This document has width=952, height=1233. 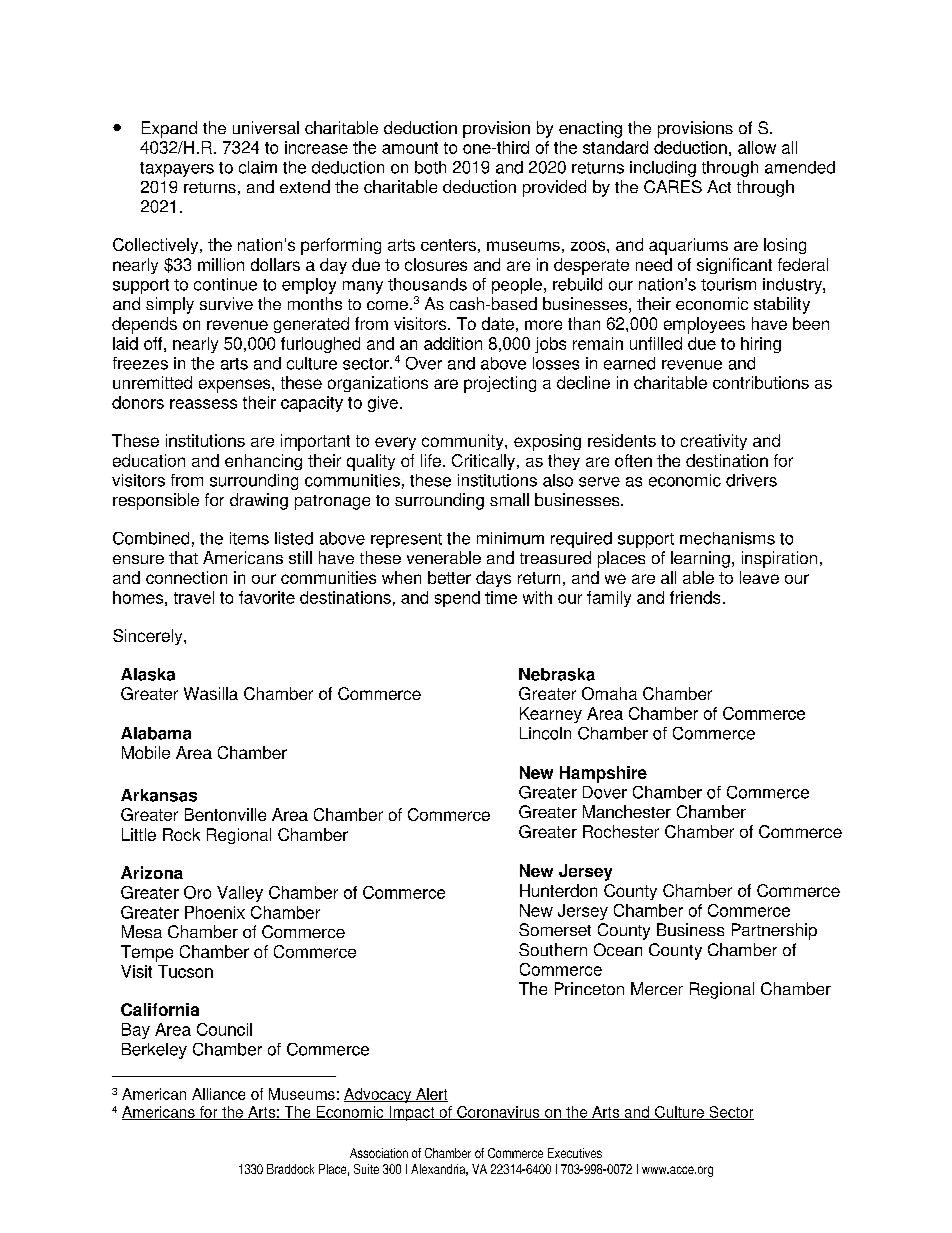 I want to click on Rock, so click(x=181, y=834).
